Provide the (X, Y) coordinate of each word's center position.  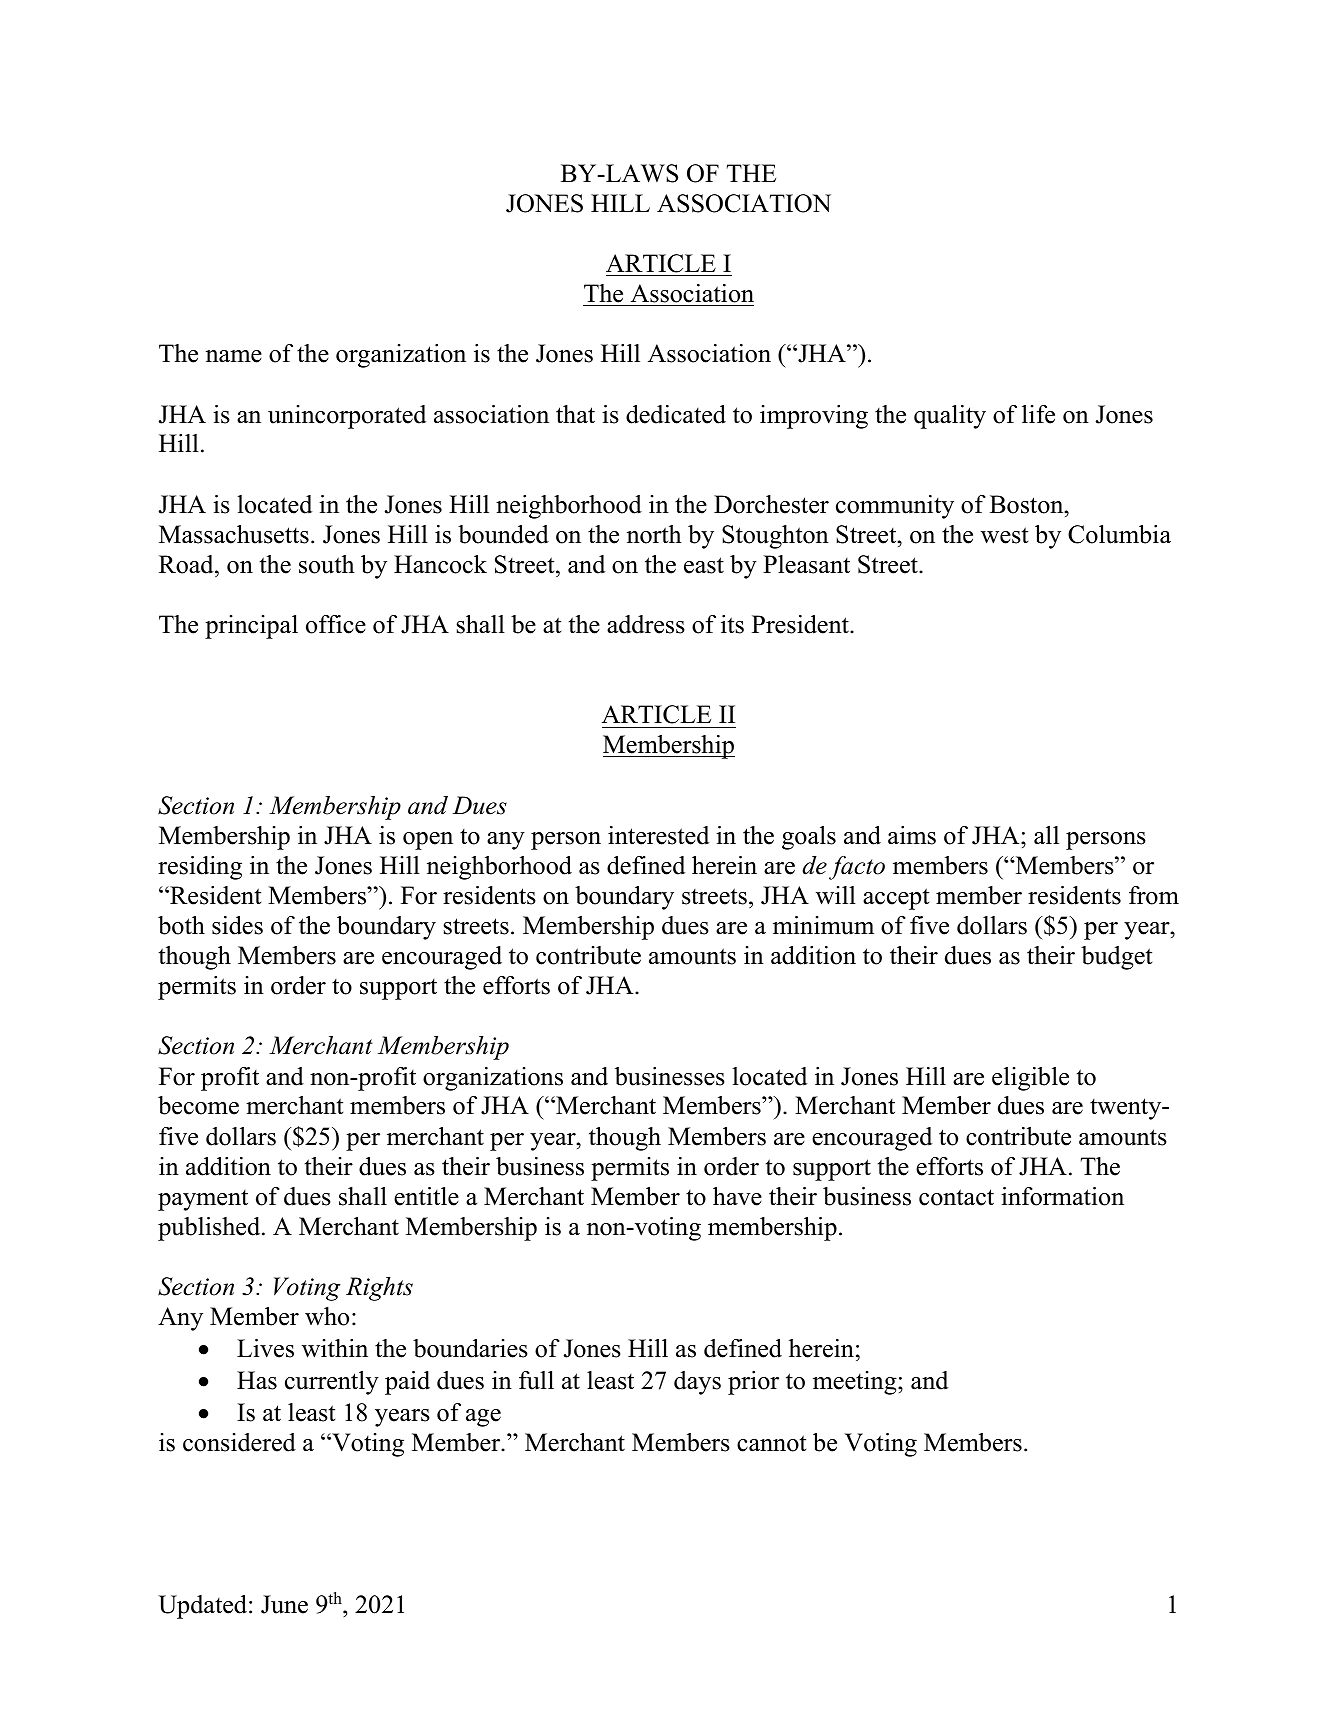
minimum (823, 925)
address (646, 624)
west (1004, 535)
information (1062, 1196)
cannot (771, 1443)
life (1038, 414)
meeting (856, 1383)
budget (1116, 958)
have (737, 1196)
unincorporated (347, 417)
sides (237, 925)
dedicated (676, 414)
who (327, 1316)
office (336, 624)
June (284, 1604)
